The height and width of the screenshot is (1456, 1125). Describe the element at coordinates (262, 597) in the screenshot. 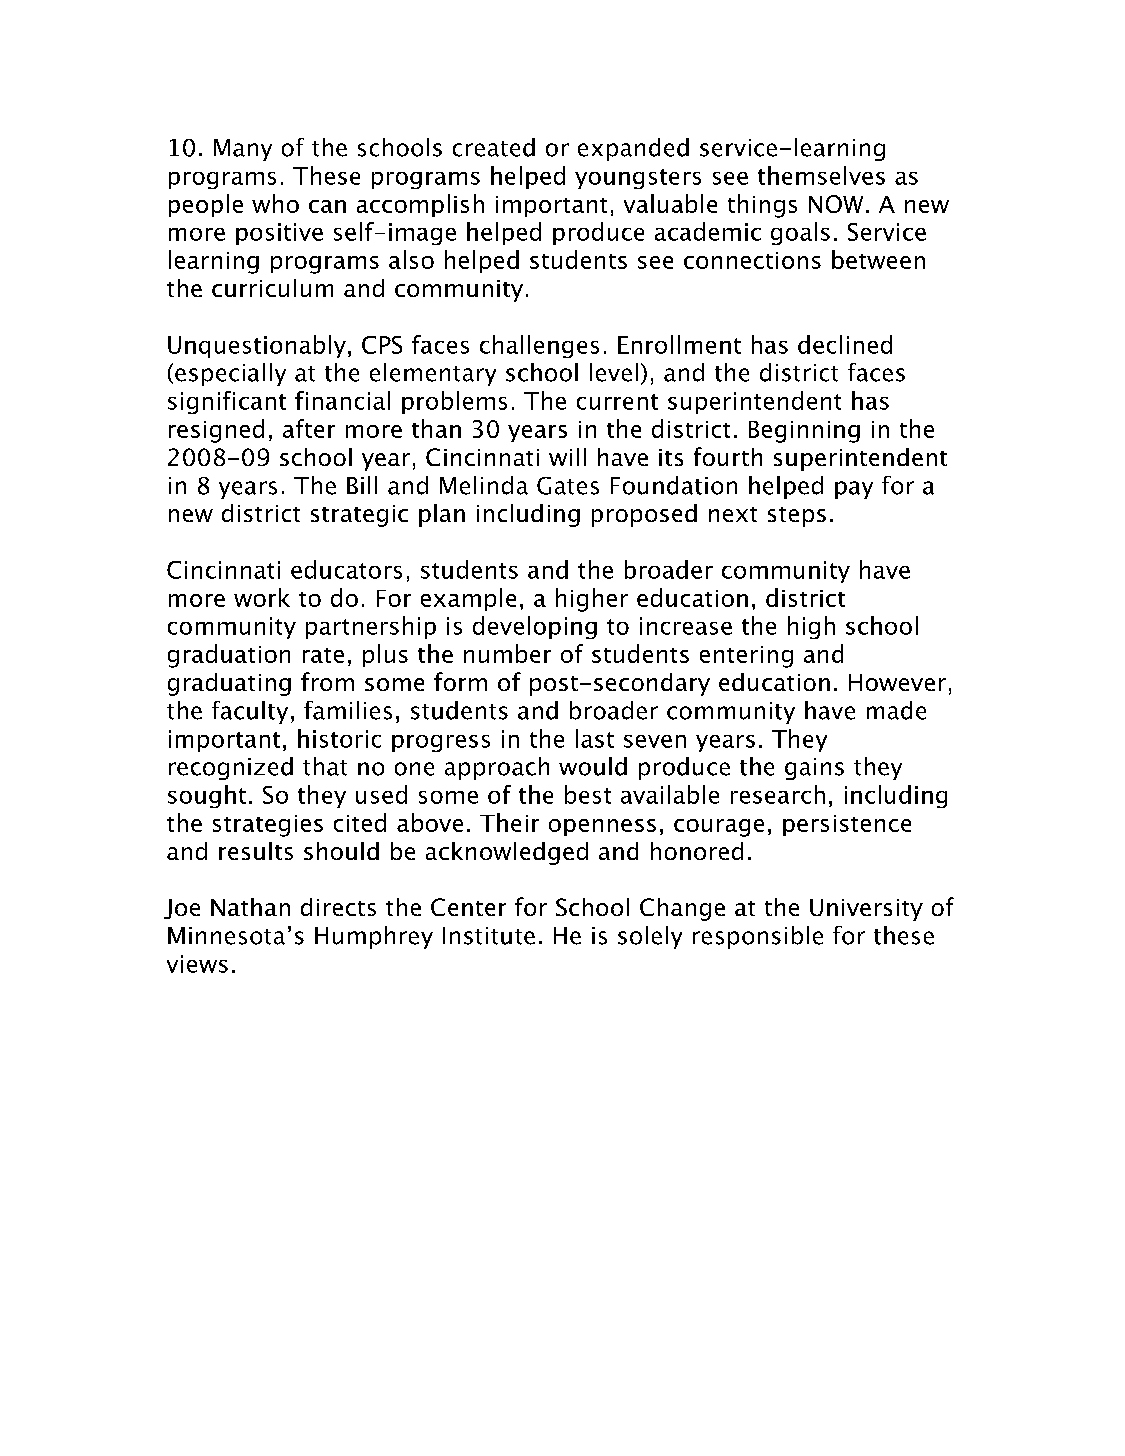

I see `work` at that location.
